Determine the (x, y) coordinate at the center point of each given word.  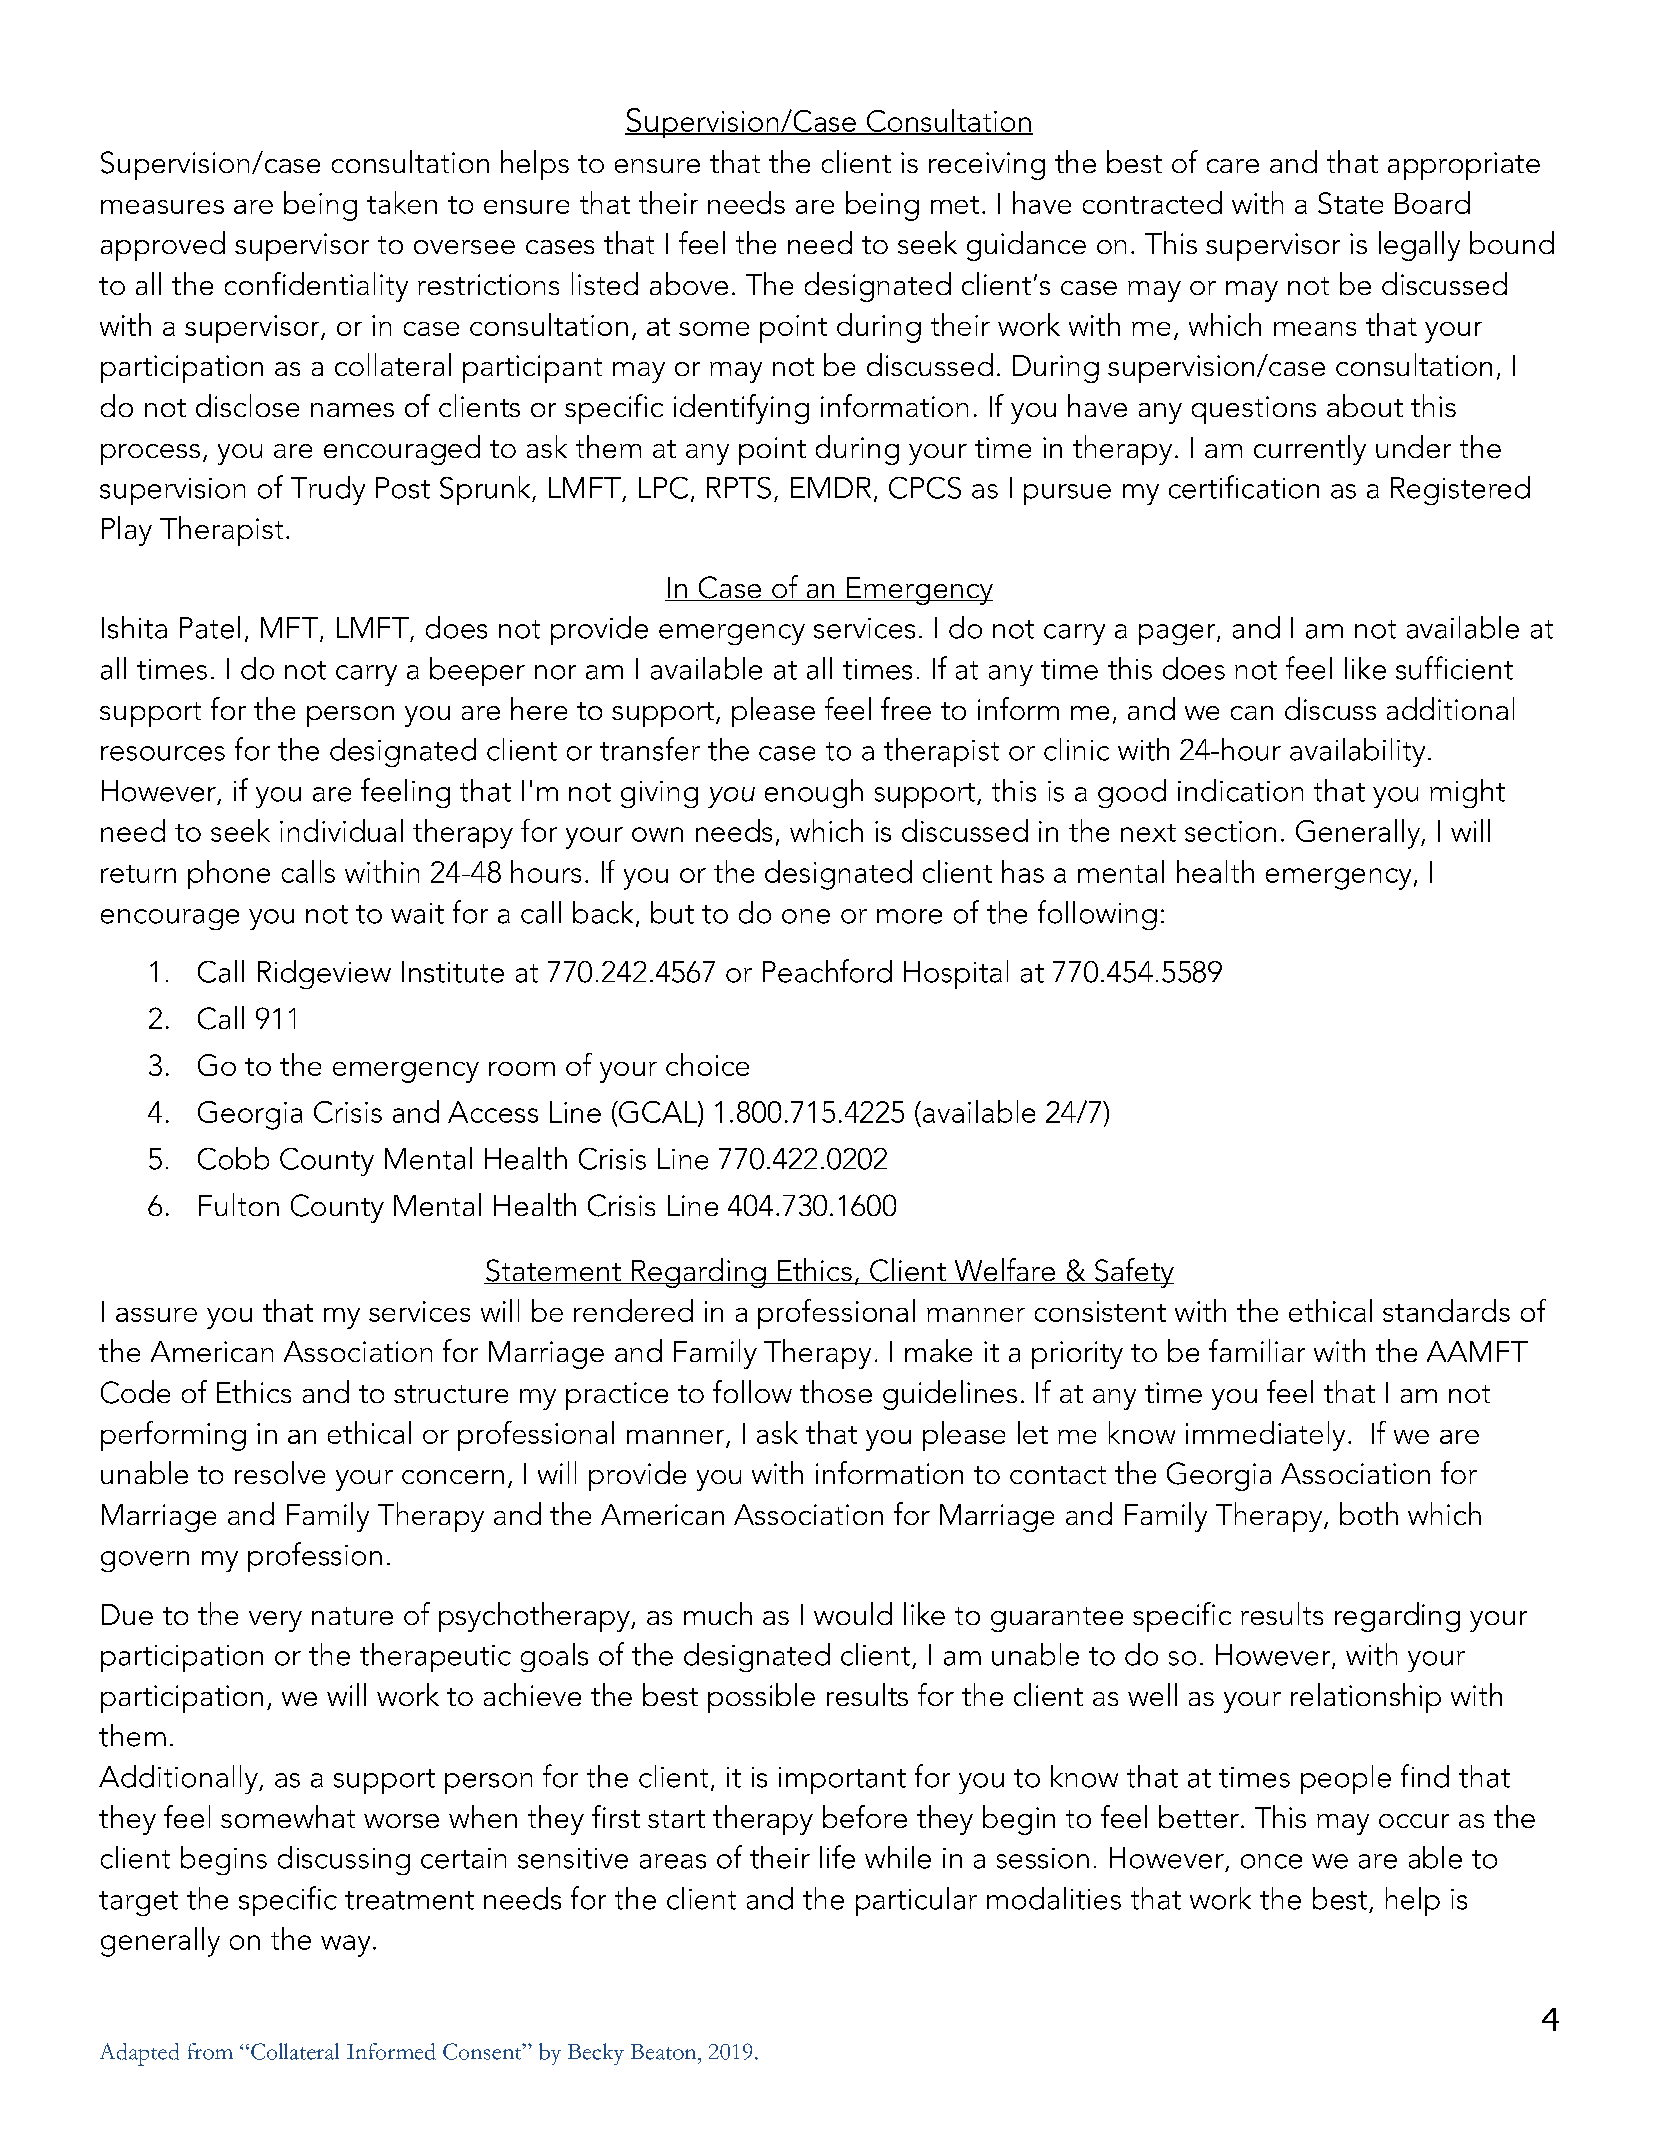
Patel (210, 627)
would (853, 1613)
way (345, 1946)
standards (1446, 1310)
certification (1244, 487)
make (938, 1350)
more (909, 916)
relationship (1366, 1698)
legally (1419, 246)
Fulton (239, 1204)
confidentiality (316, 287)
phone (229, 874)
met (955, 205)
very (275, 1621)
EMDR (831, 487)
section (1230, 831)
